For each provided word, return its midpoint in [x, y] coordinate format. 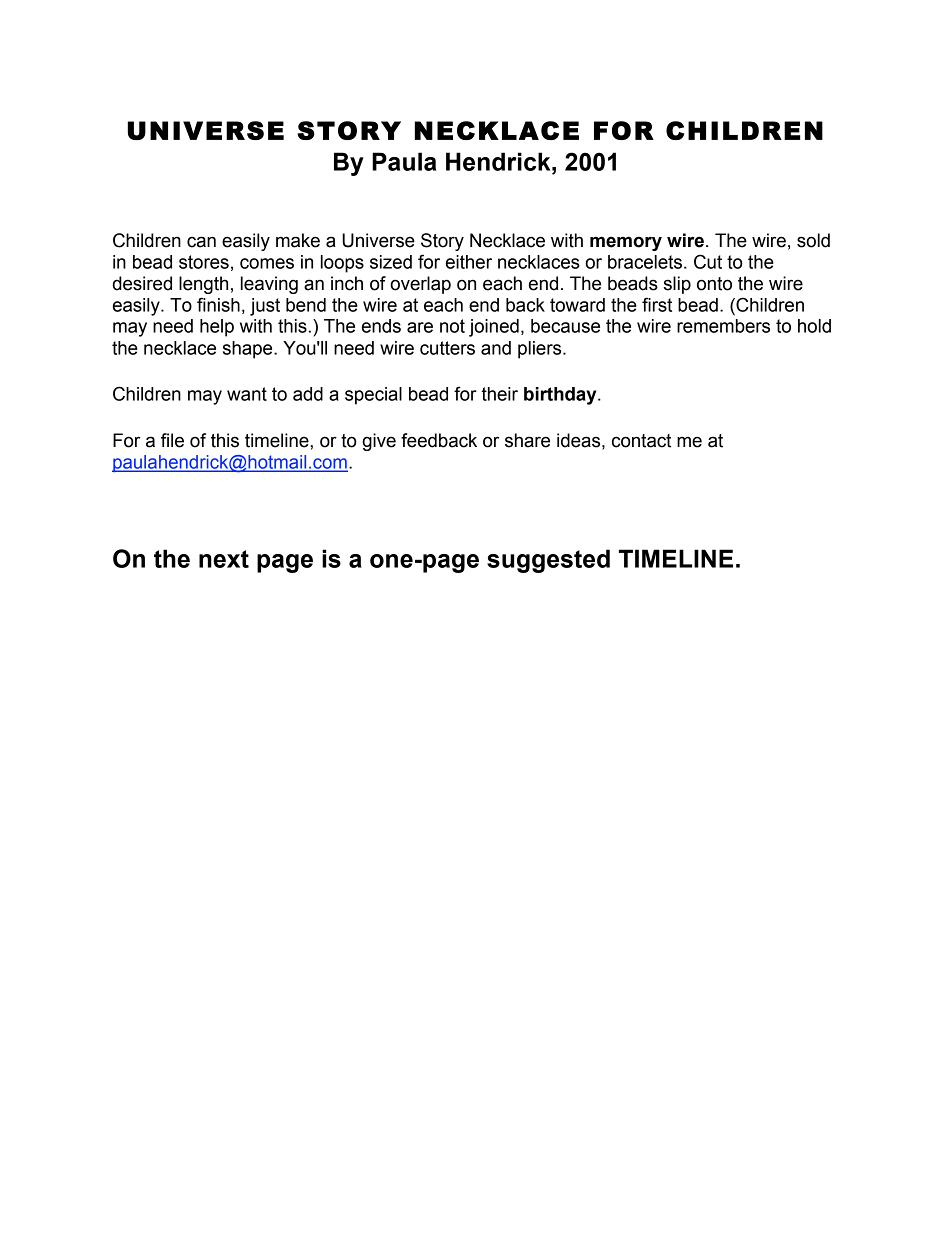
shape [249, 350]
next [224, 559]
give [379, 442]
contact [641, 441]
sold [813, 240]
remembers [723, 326]
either [469, 262]
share [527, 440]
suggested [548, 561]
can [201, 242]
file [172, 440]
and [496, 348]
